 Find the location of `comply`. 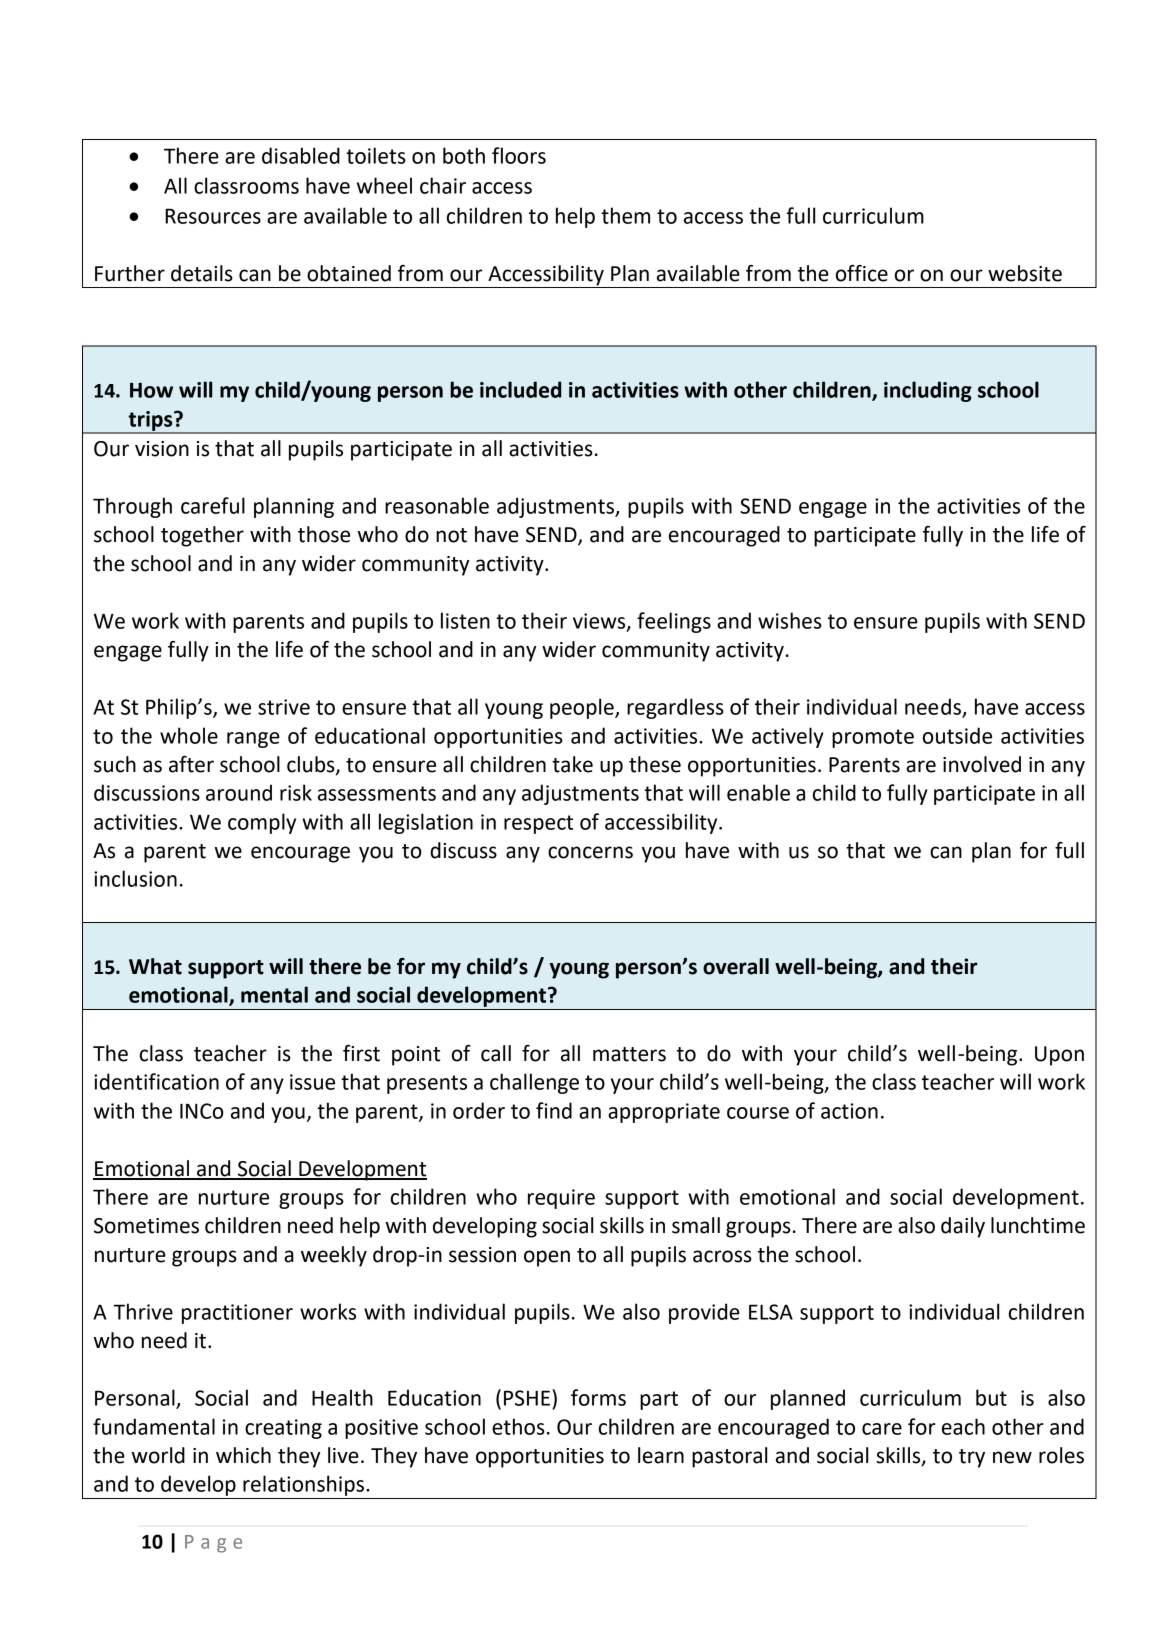

comply is located at coordinates (262, 823).
